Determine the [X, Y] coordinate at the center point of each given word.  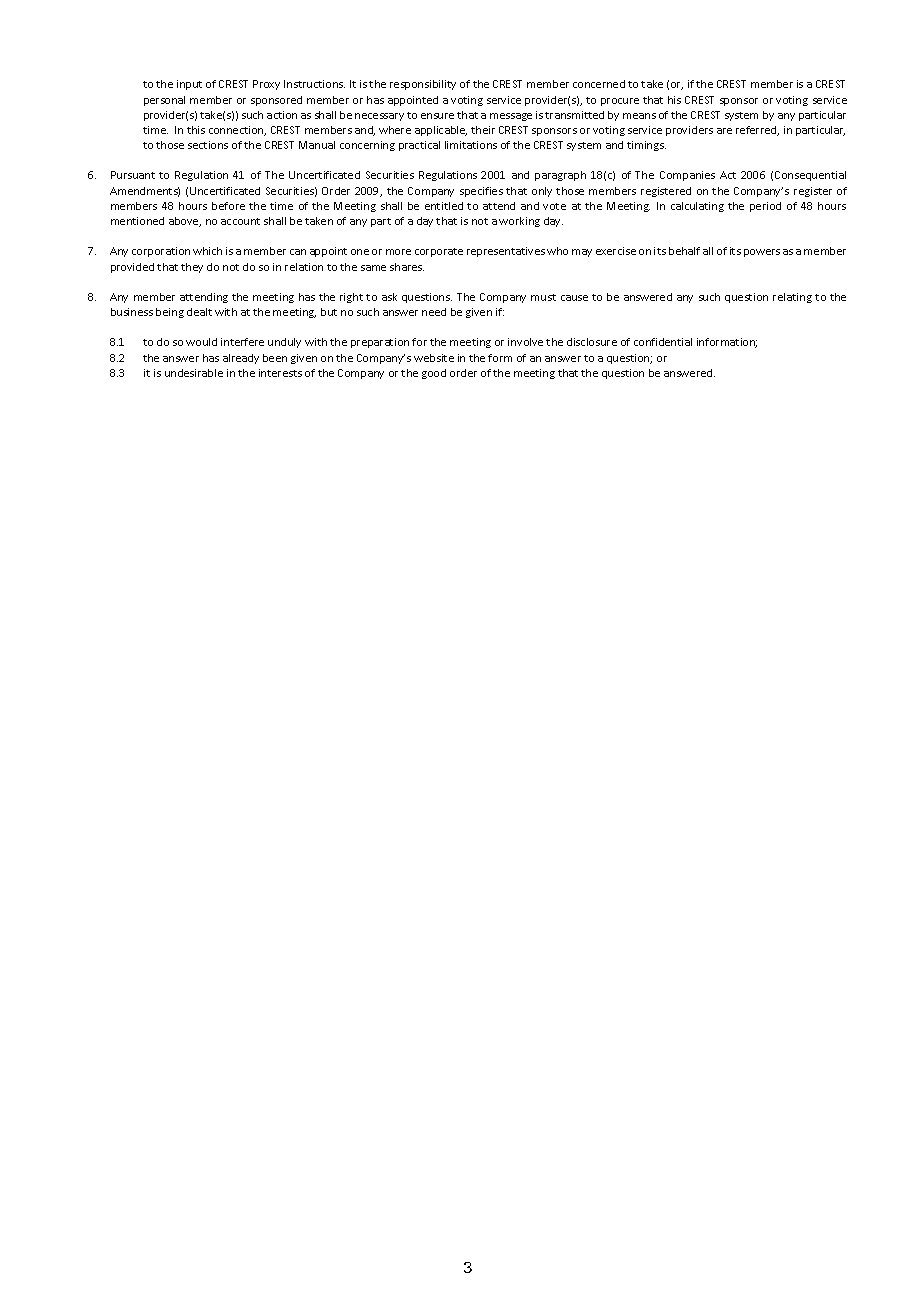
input [189, 85]
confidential [663, 342]
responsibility [423, 85]
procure [620, 102]
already [241, 359]
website [434, 358]
